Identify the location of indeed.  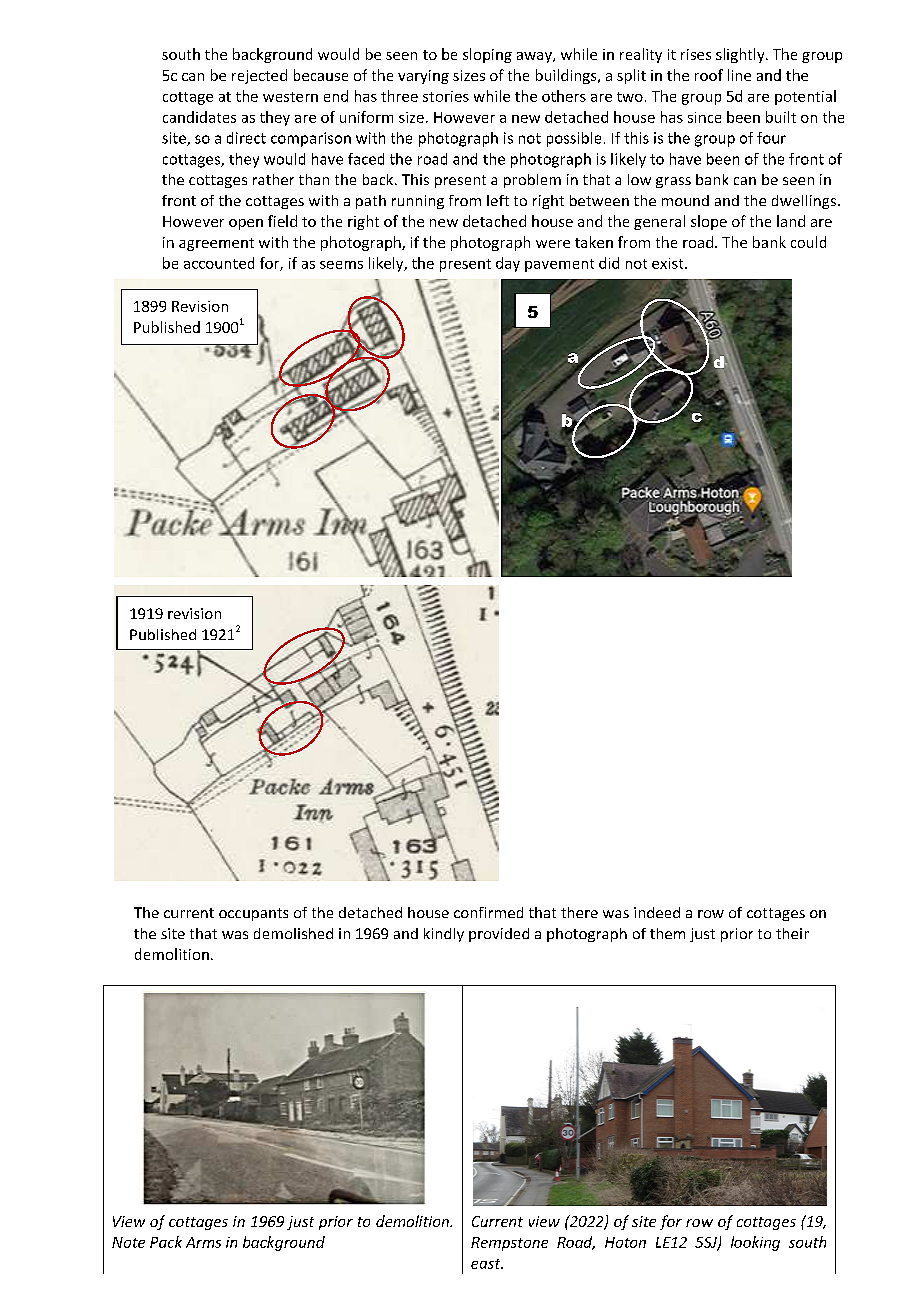
(657, 912).
